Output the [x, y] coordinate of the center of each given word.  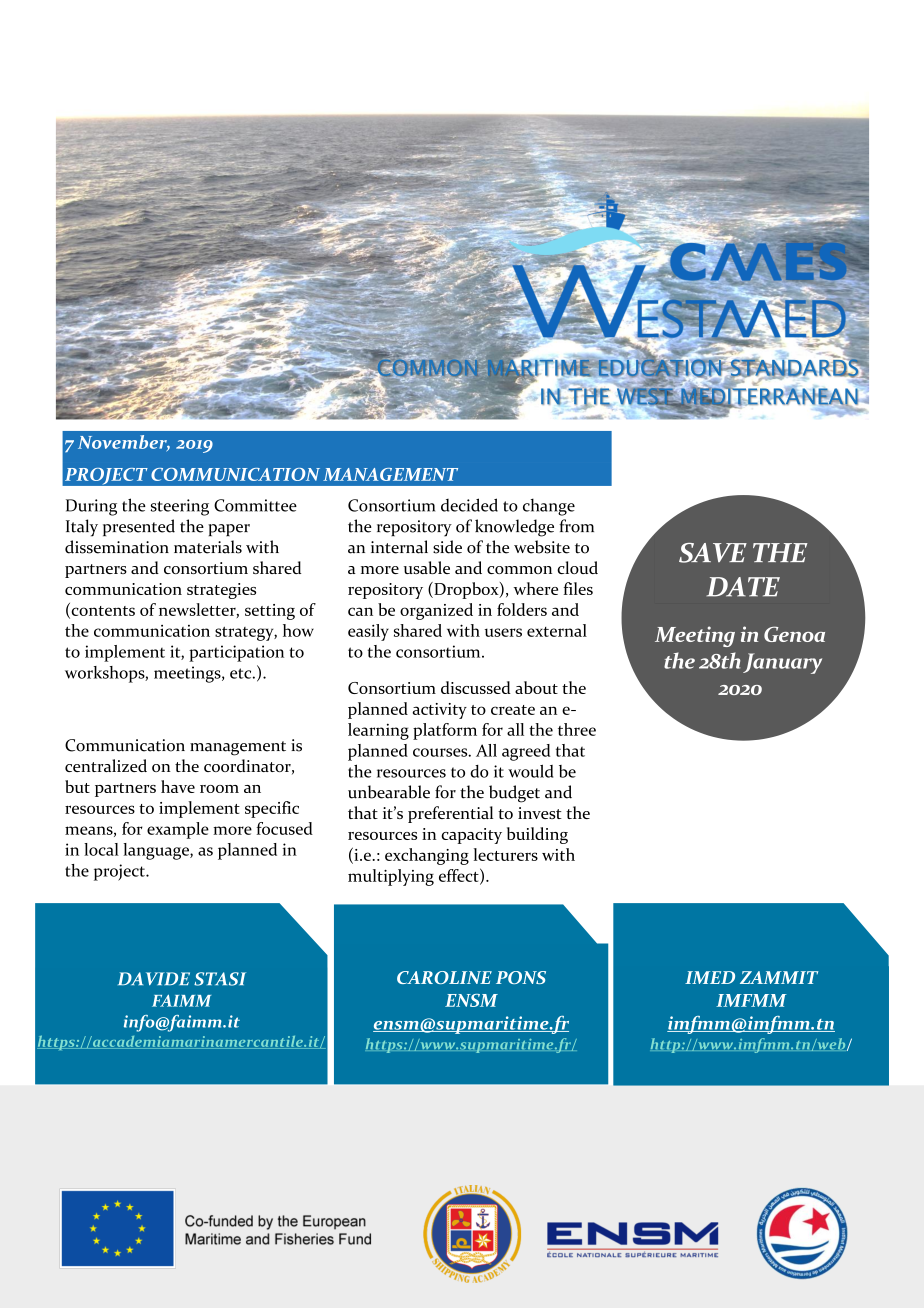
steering [180, 507]
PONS [521, 977]
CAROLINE [444, 977]
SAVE [713, 553]
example [178, 830]
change [549, 507]
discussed [476, 687]
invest [540, 813]
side [447, 547]
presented [139, 527]
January [782, 663]
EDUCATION [659, 367]
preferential [450, 814]
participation [236, 653]
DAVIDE [154, 978]
